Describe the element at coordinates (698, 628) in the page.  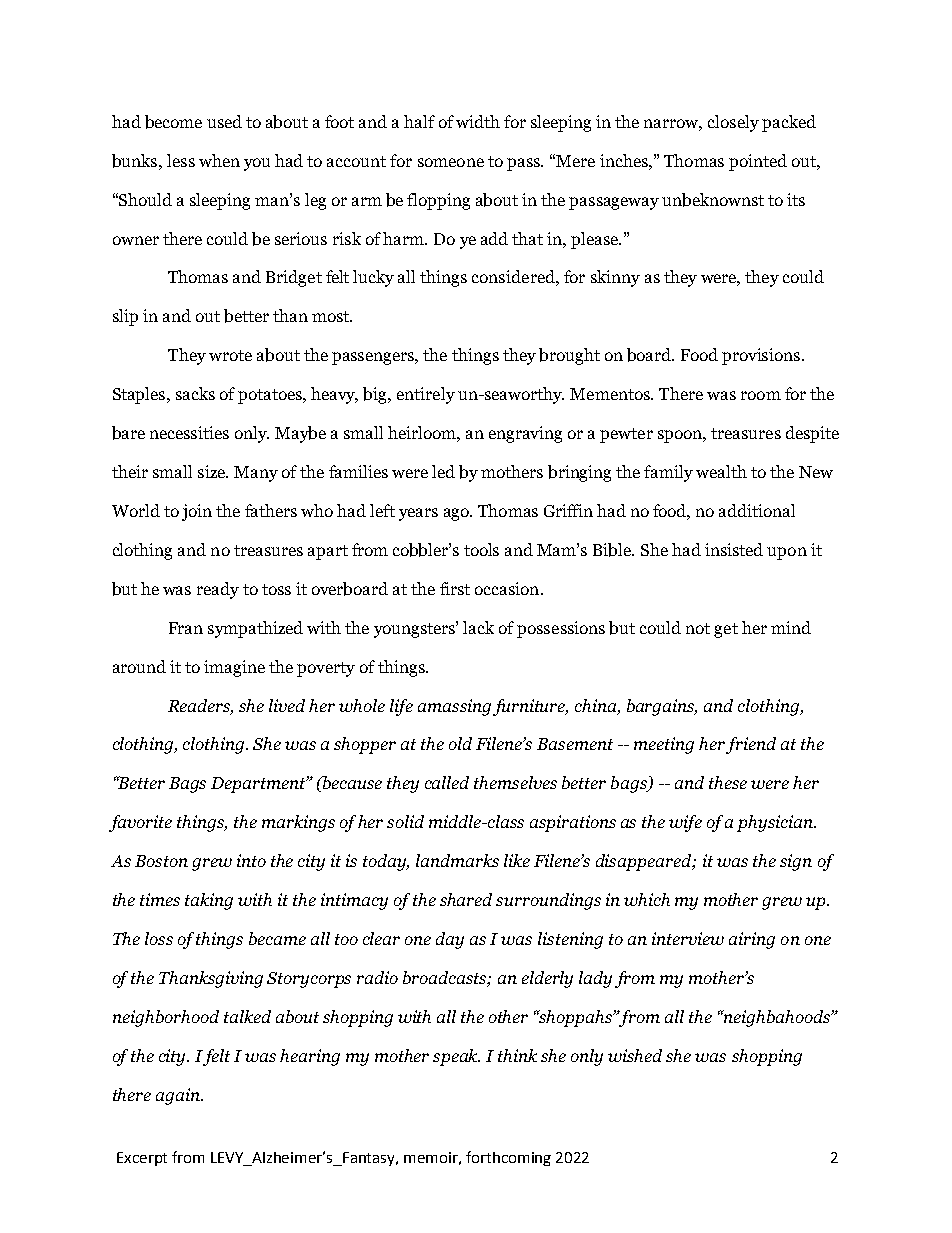
I see `not` at that location.
